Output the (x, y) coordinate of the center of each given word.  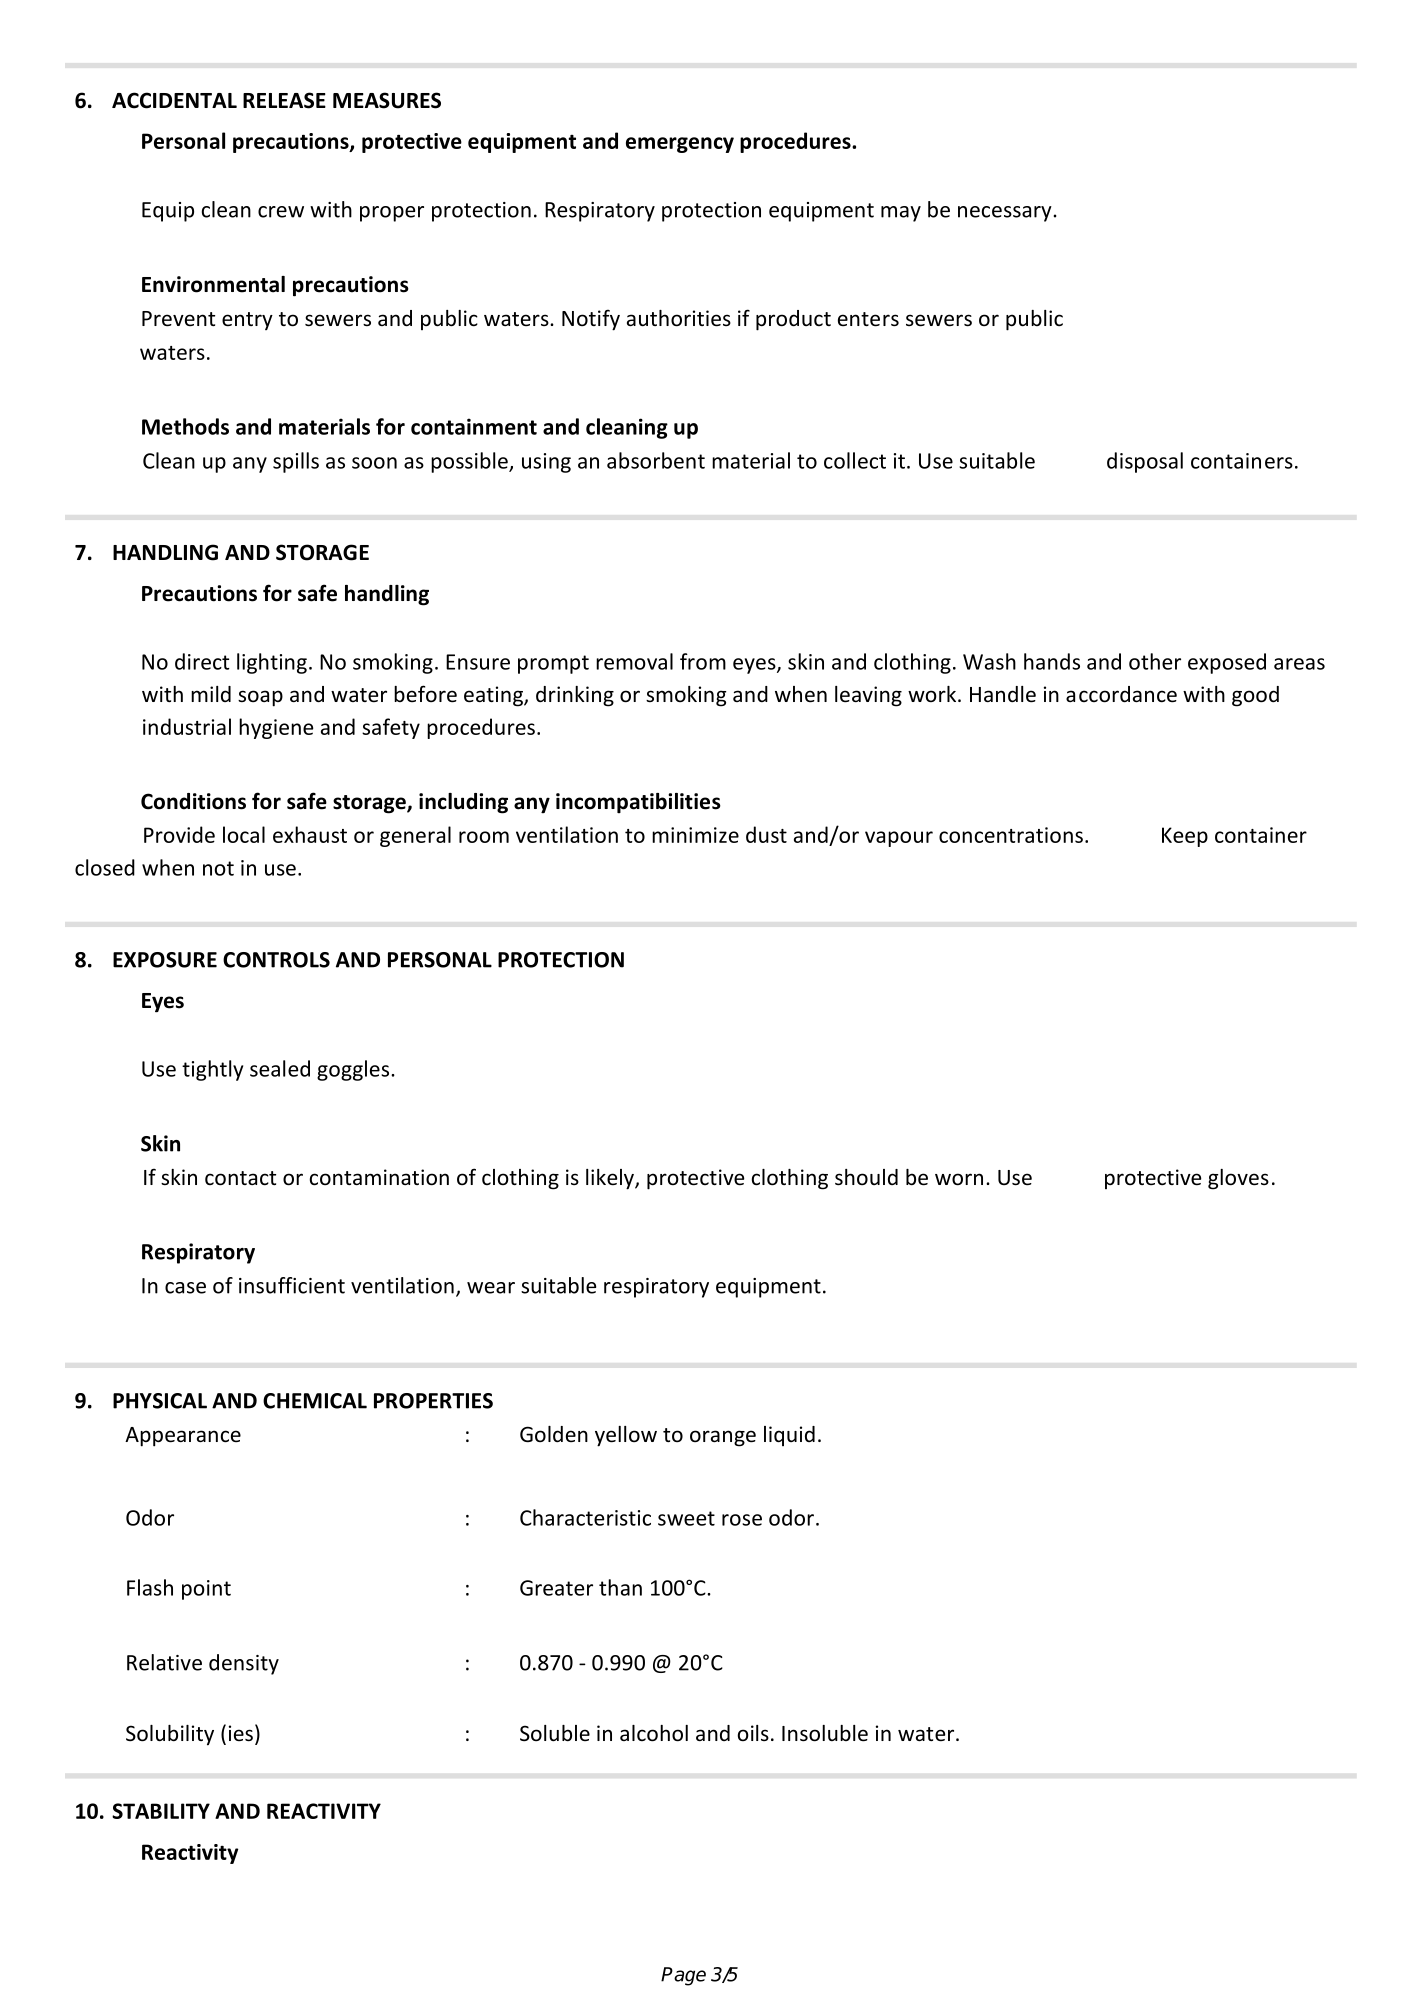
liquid (789, 1436)
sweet (686, 1518)
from (703, 661)
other (1155, 661)
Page (683, 1976)
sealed (280, 1068)
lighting (272, 663)
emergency (680, 145)
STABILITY (161, 1811)
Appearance (183, 1437)
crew (281, 212)
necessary (1005, 214)
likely (611, 1179)
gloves (1238, 1179)
